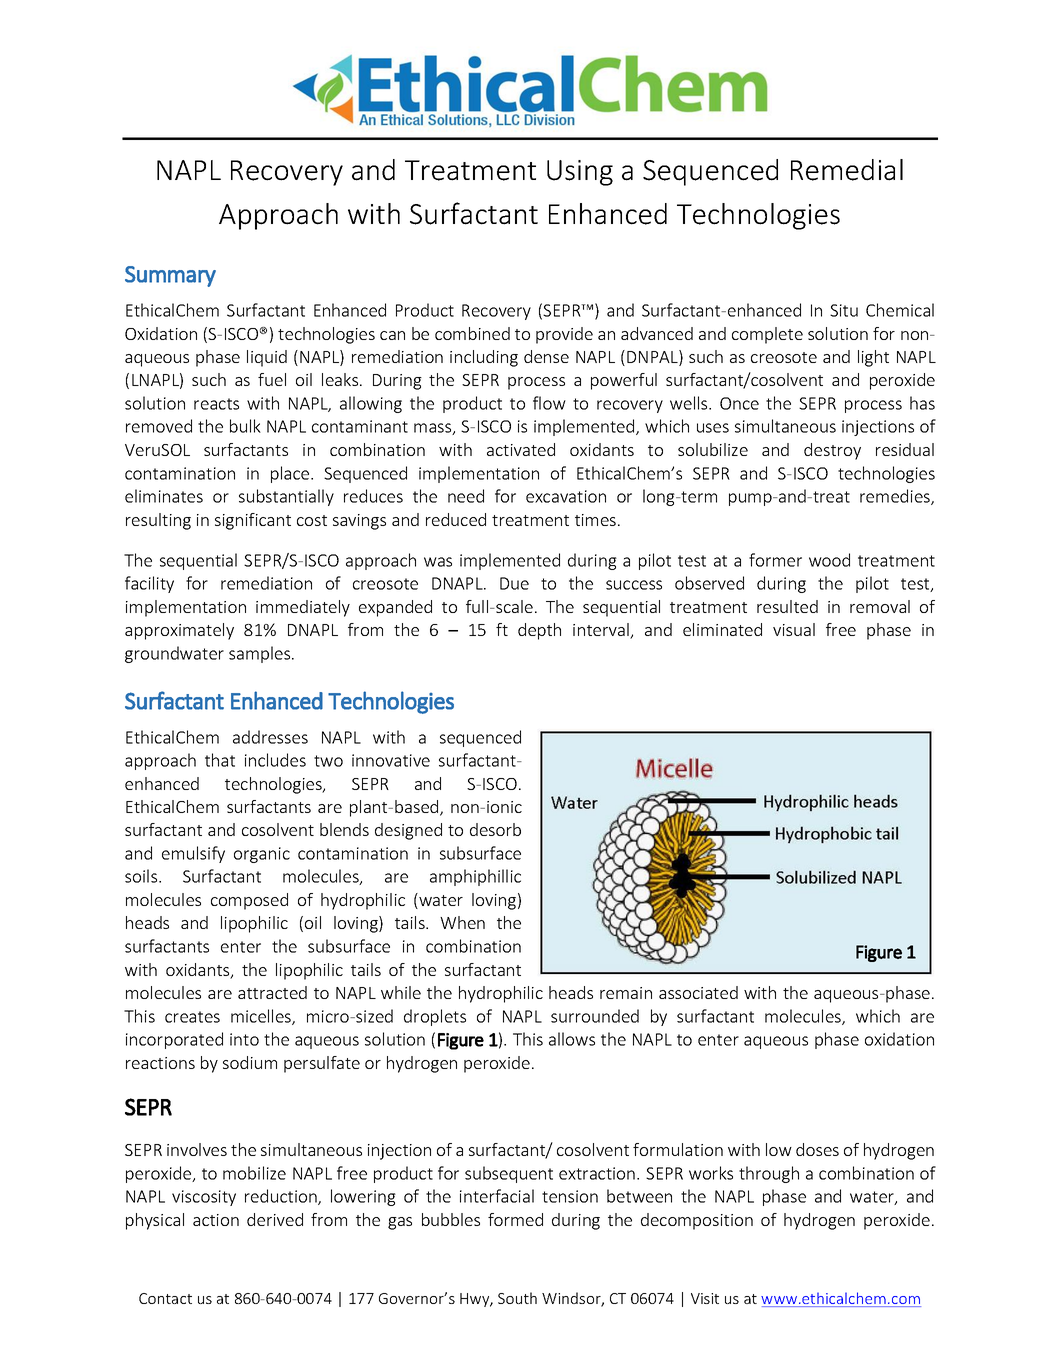  I want to click on South, so click(517, 1298).
